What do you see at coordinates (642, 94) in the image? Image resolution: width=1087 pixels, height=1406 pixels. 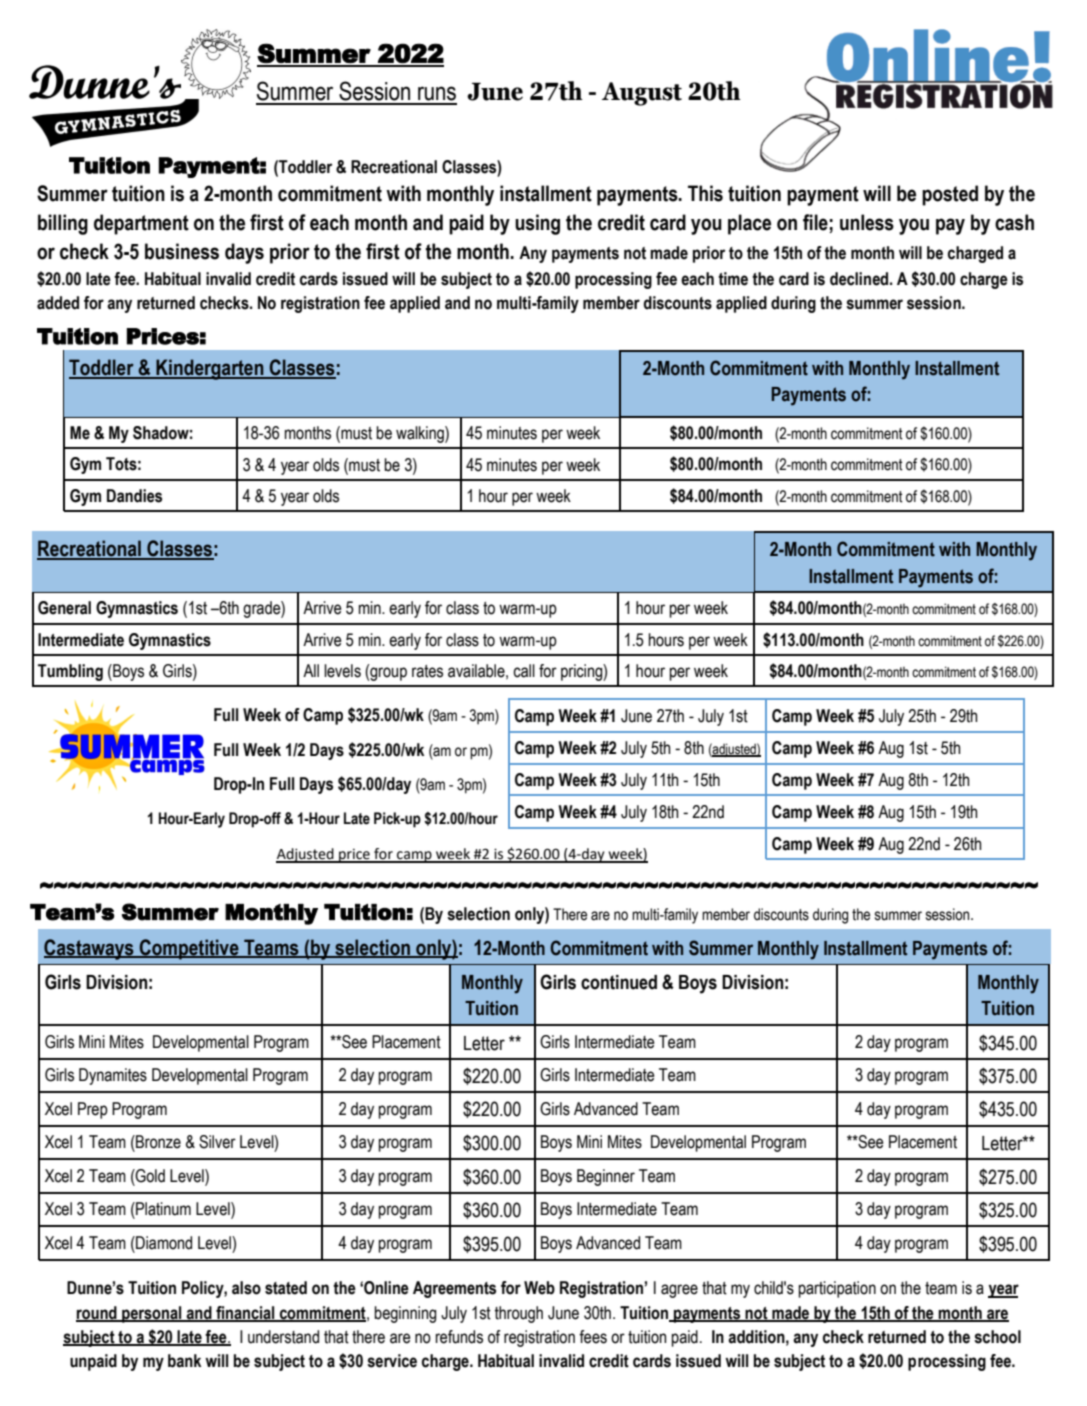 I see `August` at bounding box center [642, 94].
